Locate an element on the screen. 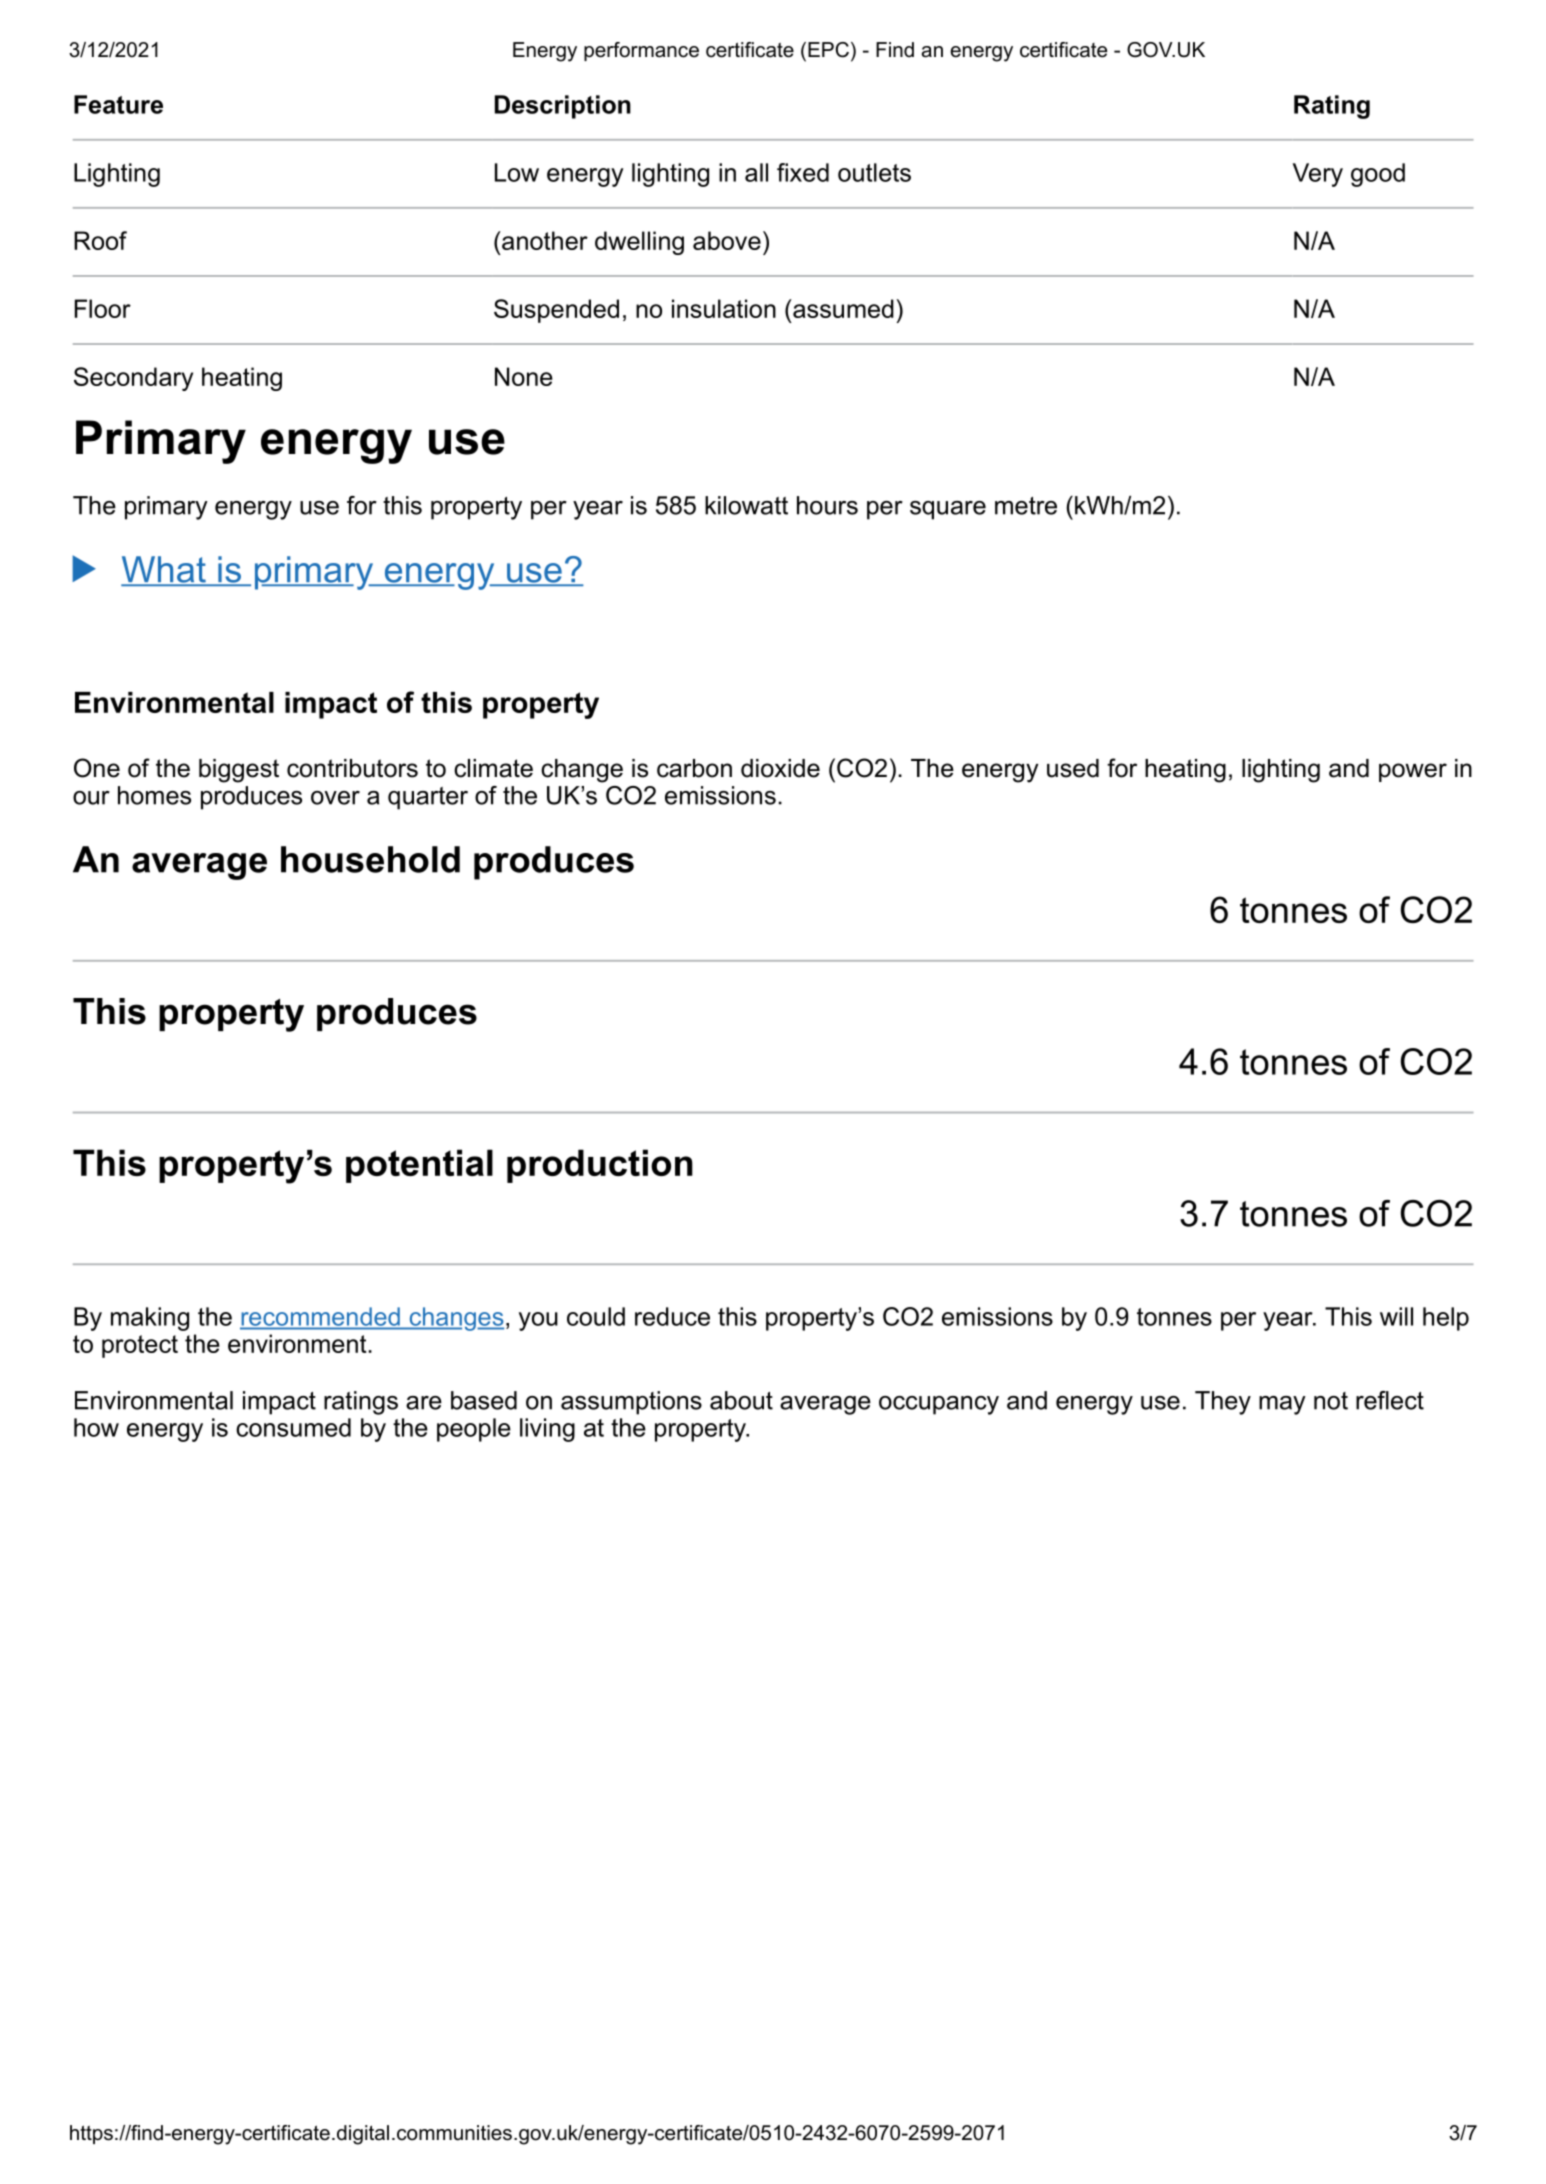  dioxide is located at coordinates (780, 768).
